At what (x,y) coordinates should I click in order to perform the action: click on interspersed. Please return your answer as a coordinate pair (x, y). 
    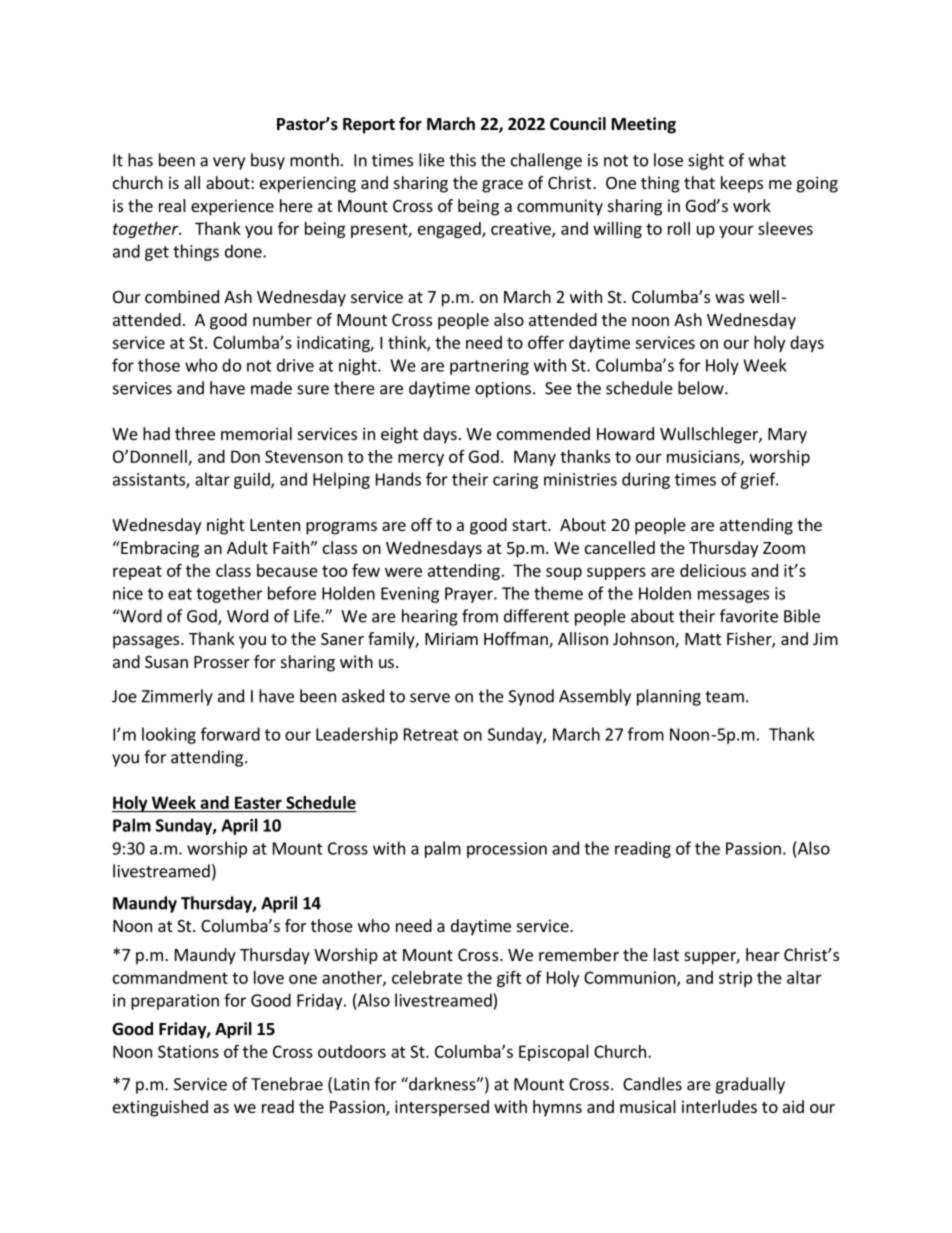
    Looking at the image, I should click on (442, 1108).
